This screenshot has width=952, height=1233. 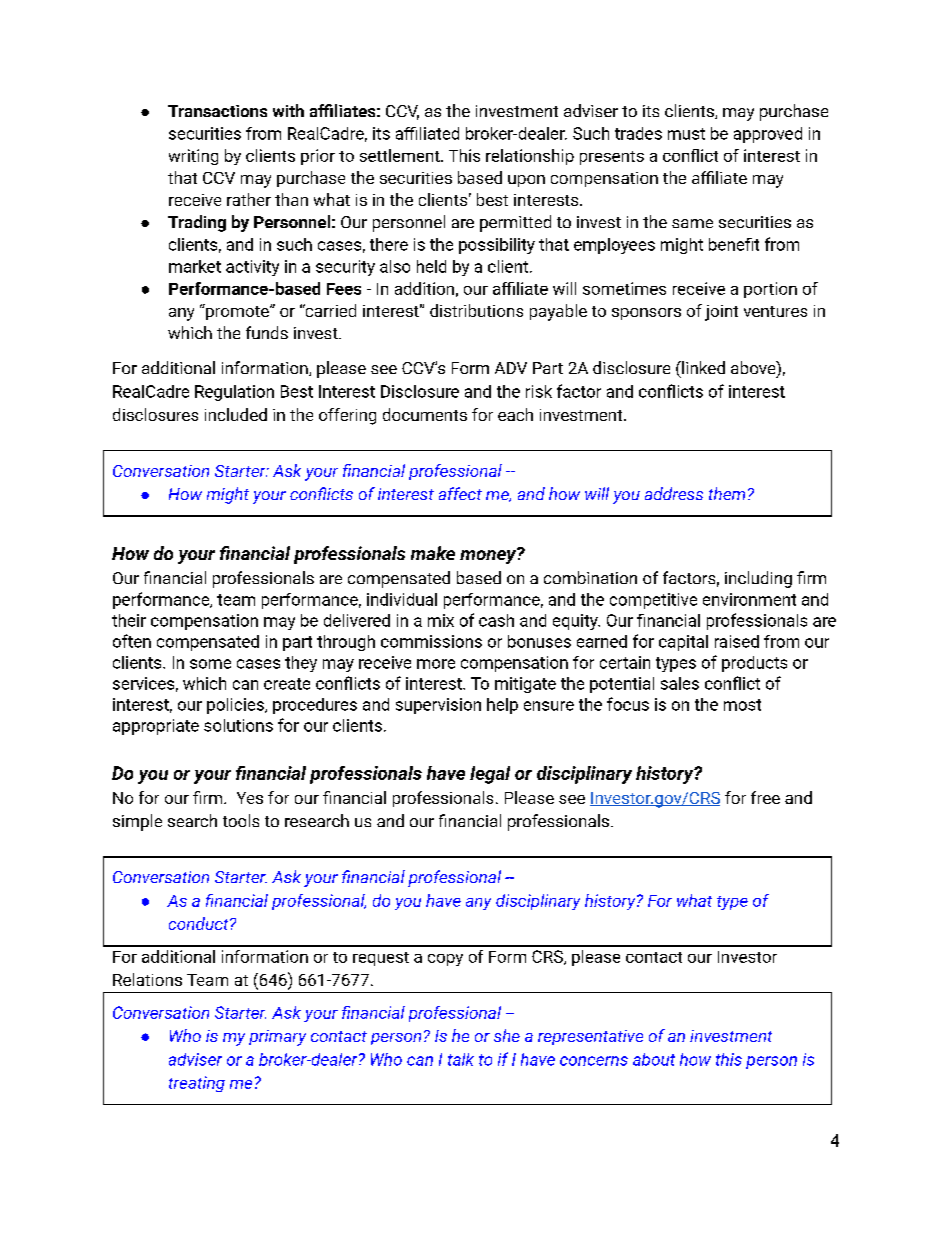 What do you see at coordinates (401, 155) in the screenshot?
I see `settlement` at bounding box center [401, 155].
